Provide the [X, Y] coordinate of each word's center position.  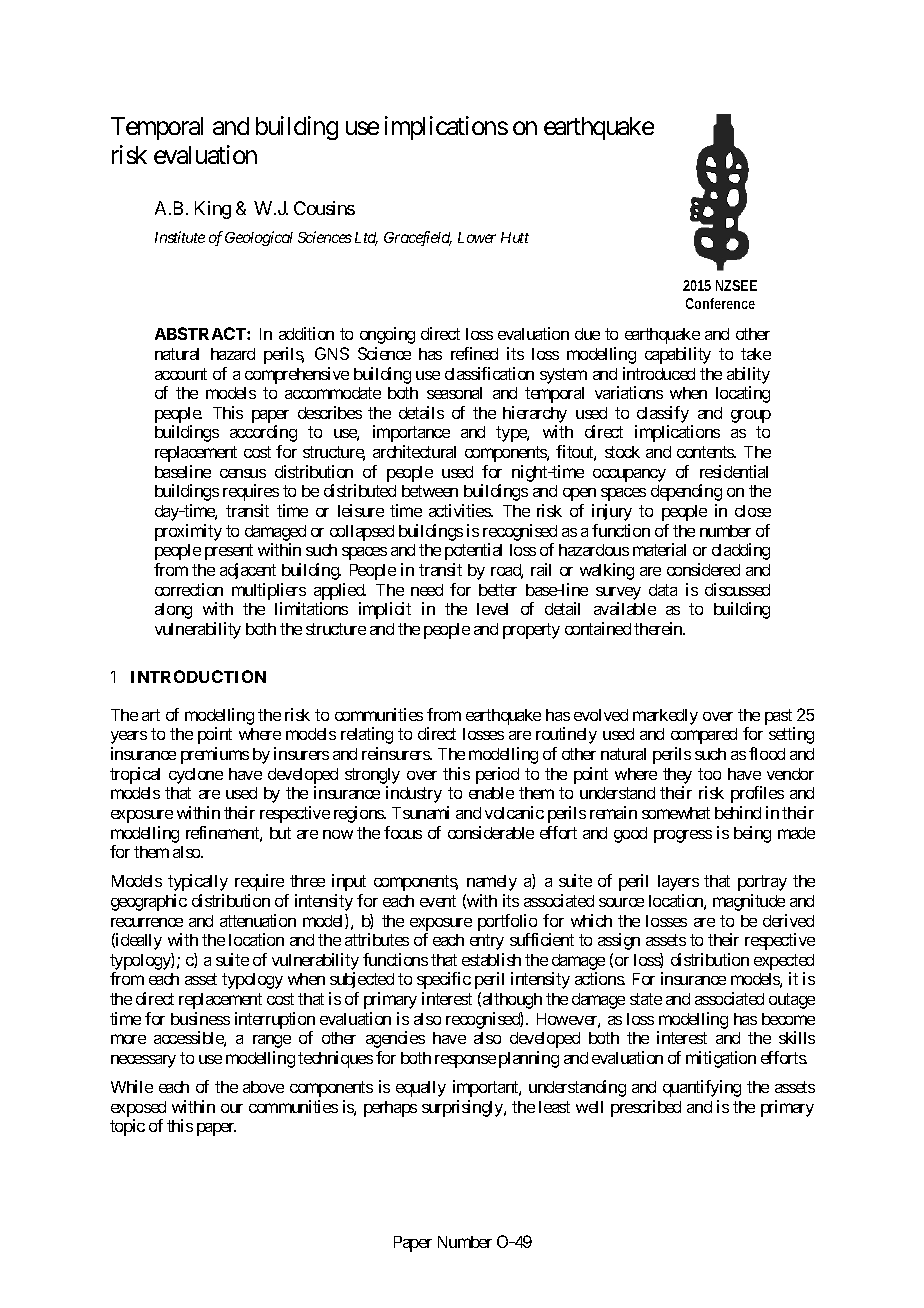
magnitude [749, 902]
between [430, 491]
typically [198, 882]
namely [492, 883]
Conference [720, 303]
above [263, 1087]
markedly [665, 717]
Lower [477, 237]
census [243, 473]
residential [734, 471]
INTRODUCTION [198, 676]
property [531, 631]
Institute [180, 237]
